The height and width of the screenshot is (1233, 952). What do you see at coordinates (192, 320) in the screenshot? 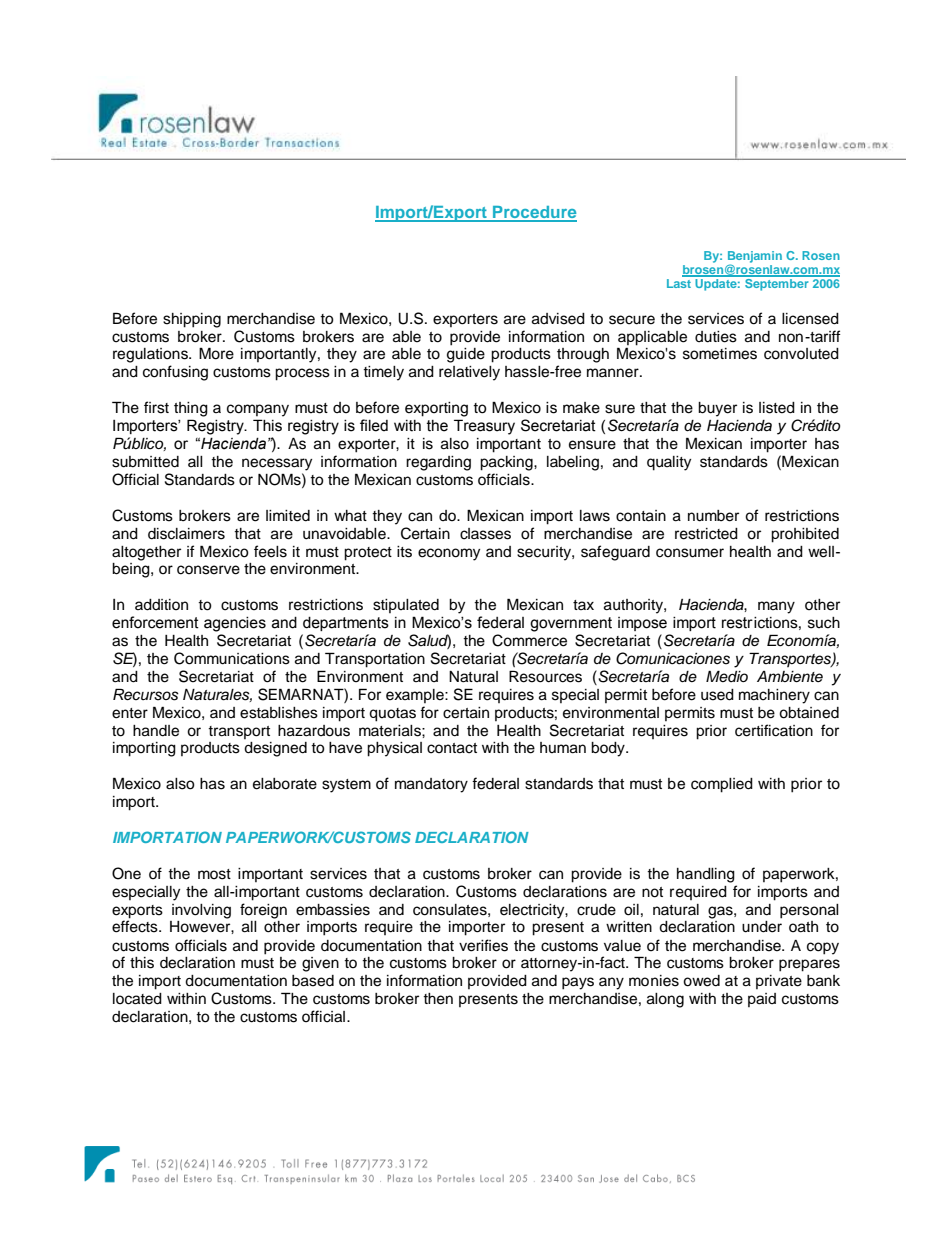
I see `shipping` at bounding box center [192, 320].
